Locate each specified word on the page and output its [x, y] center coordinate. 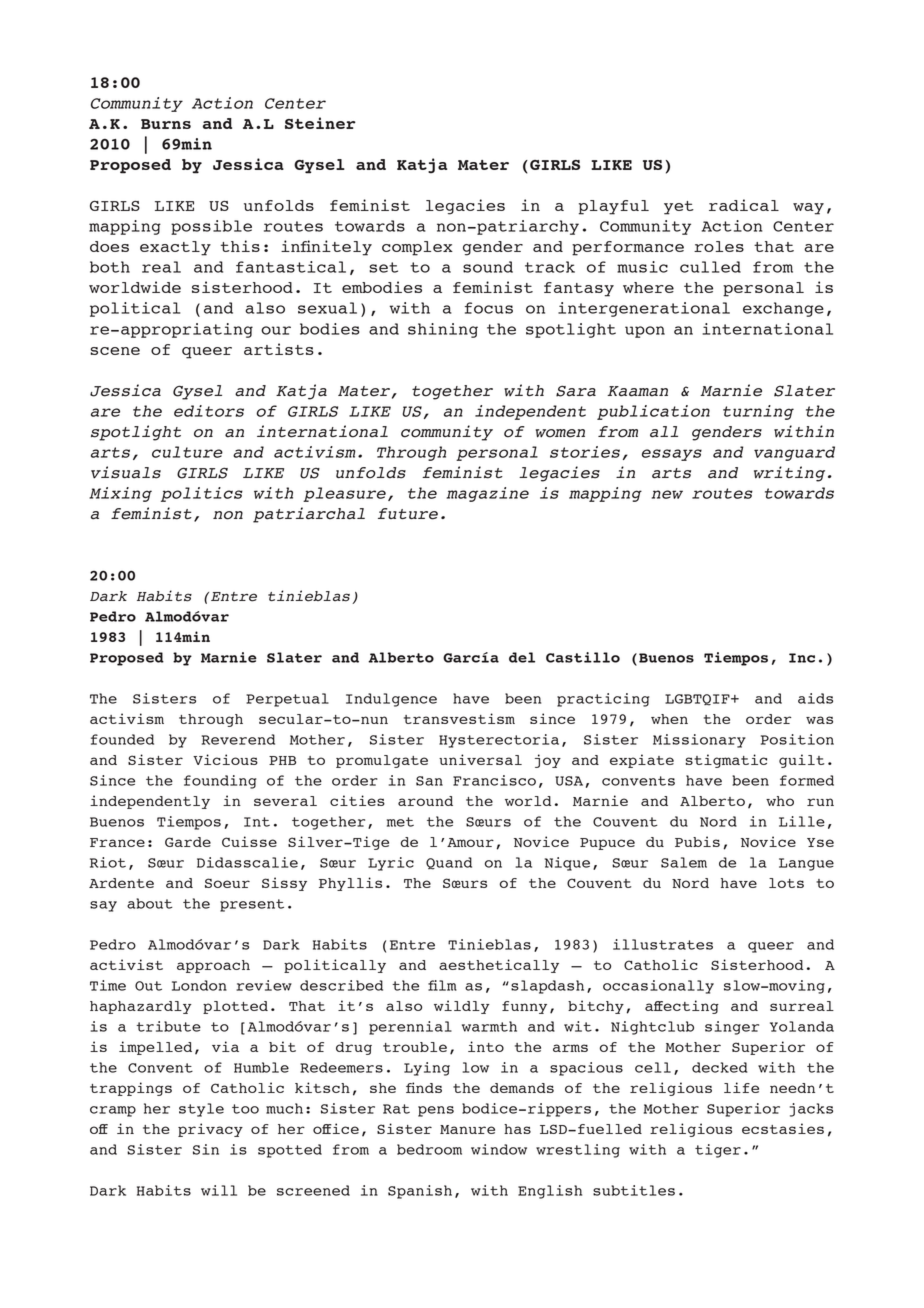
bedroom [429, 1149]
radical [744, 205]
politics [202, 494]
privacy [210, 1130]
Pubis [697, 841]
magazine [488, 494]
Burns [166, 124]
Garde [188, 842]
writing [789, 474]
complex [417, 248]
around [425, 801]
